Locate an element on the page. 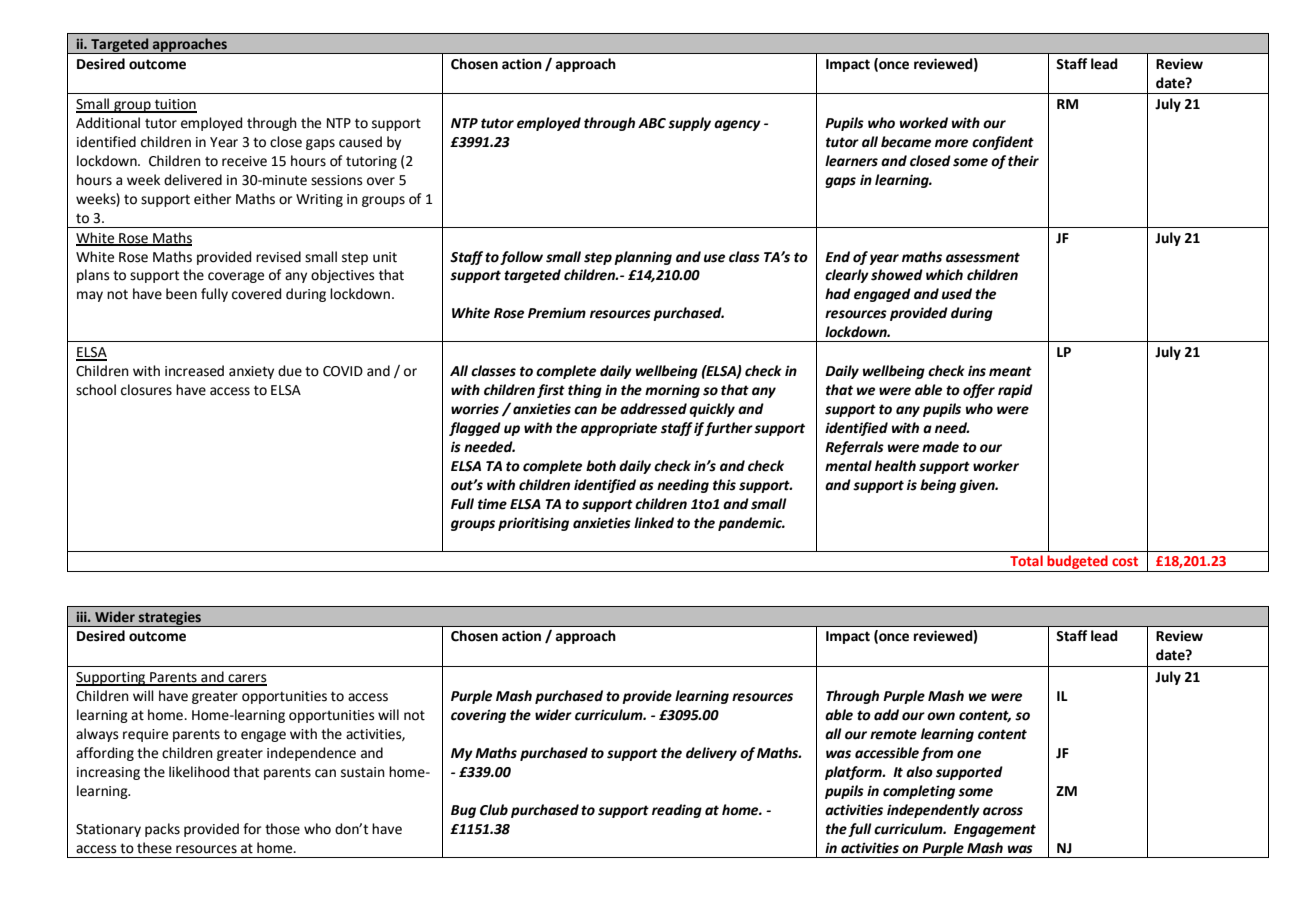 The height and width of the document is (924, 1308). worker is located at coordinates (996, 466).
